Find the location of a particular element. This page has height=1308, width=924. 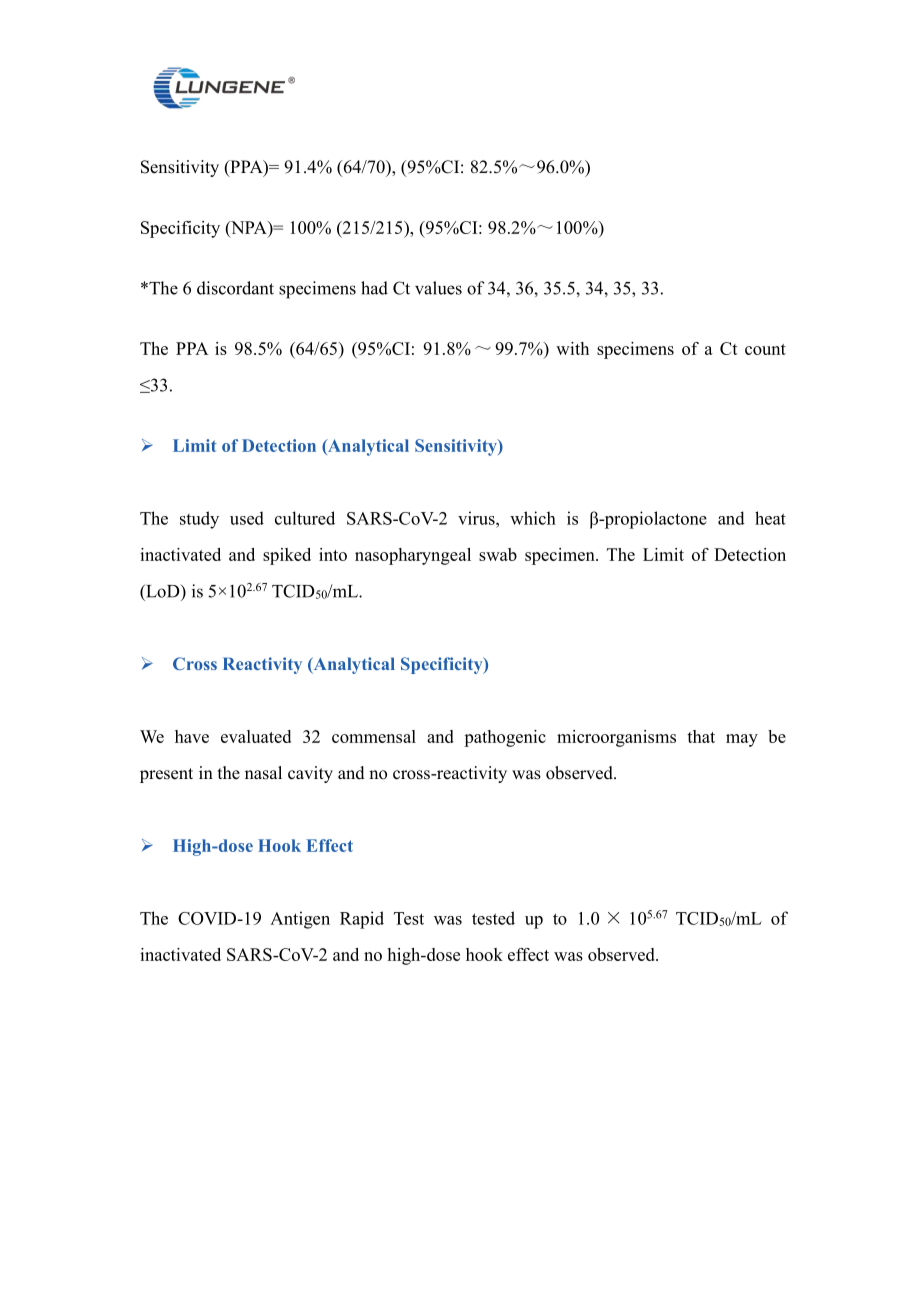

swab is located at coordinates (498, 554).
